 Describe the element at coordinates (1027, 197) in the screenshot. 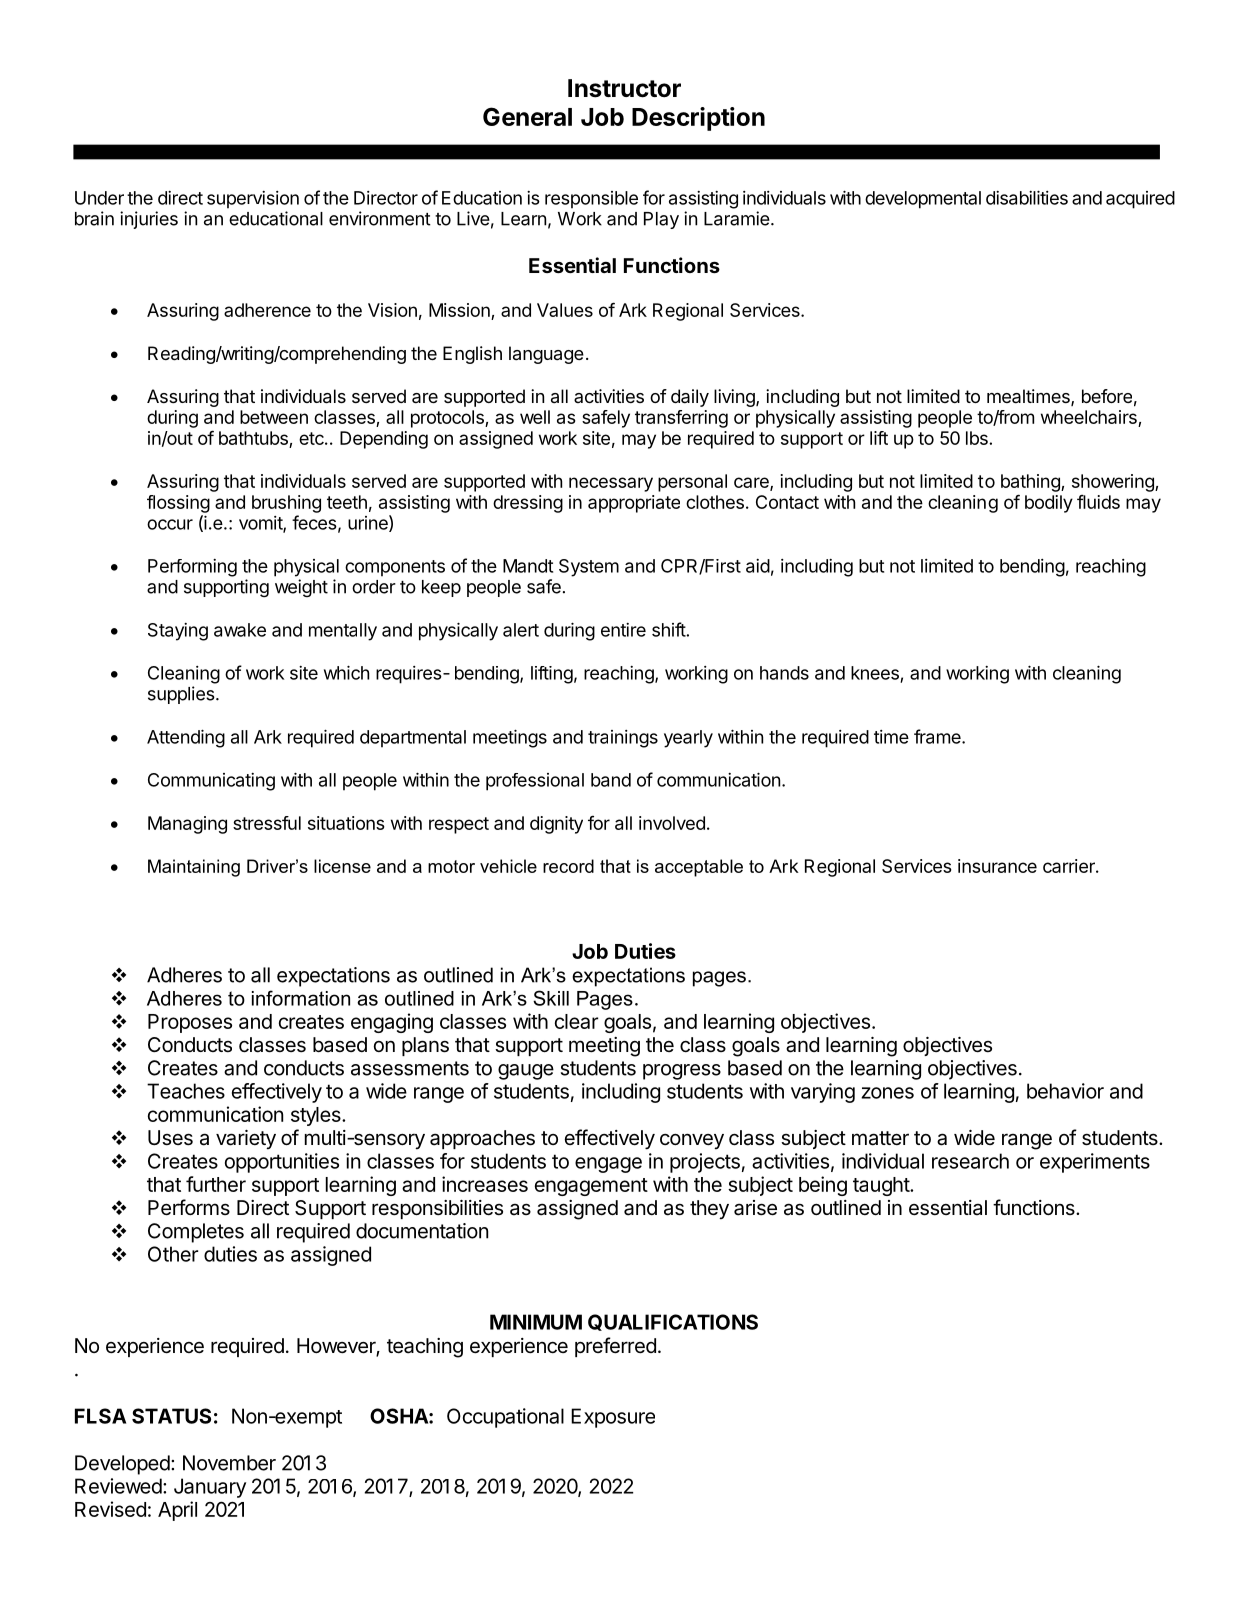

I see `disabilities` at that location.
